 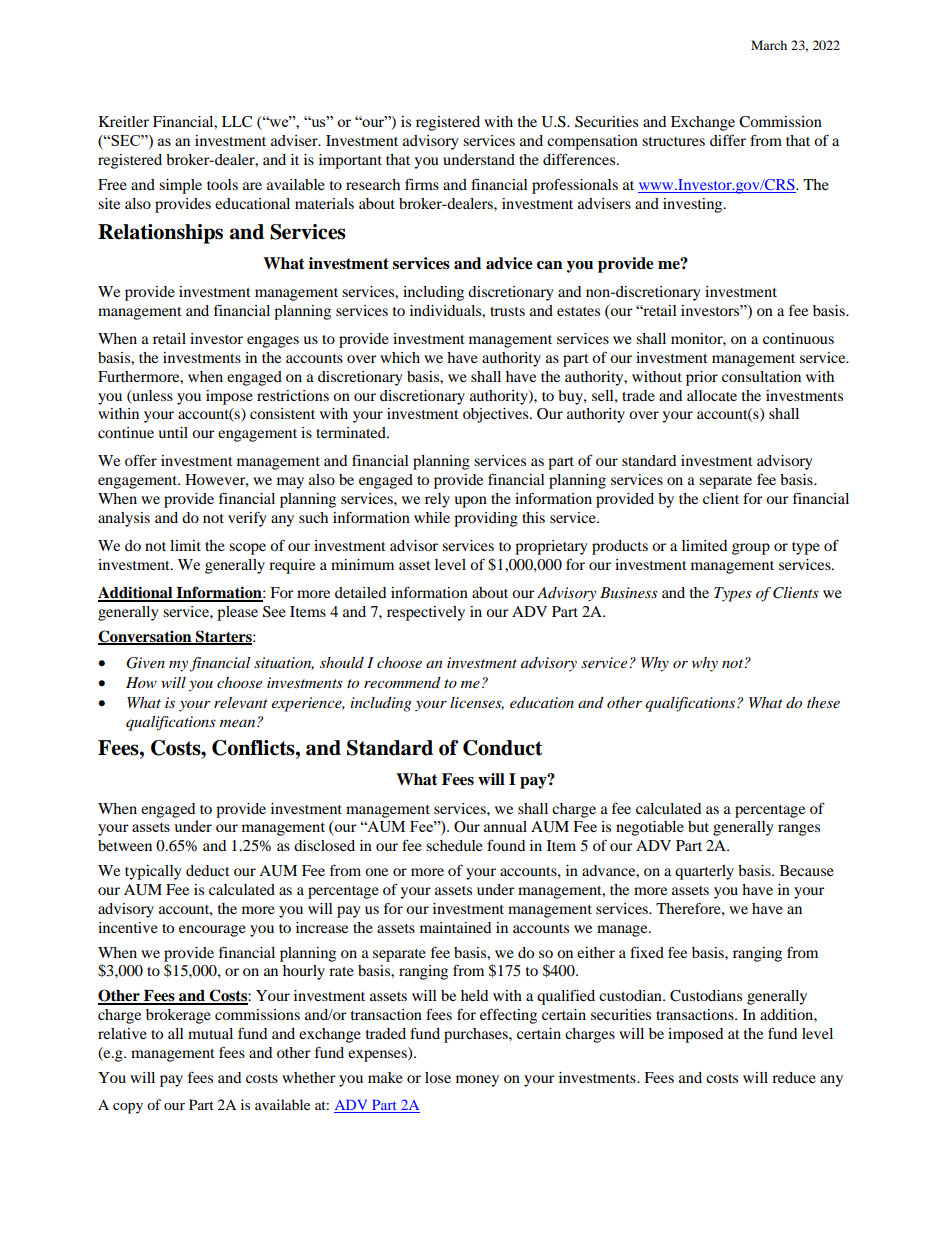 What do you see at coordinates (173, 432) in the screenshot?
I see `until` at bounding box center [173, 432].
